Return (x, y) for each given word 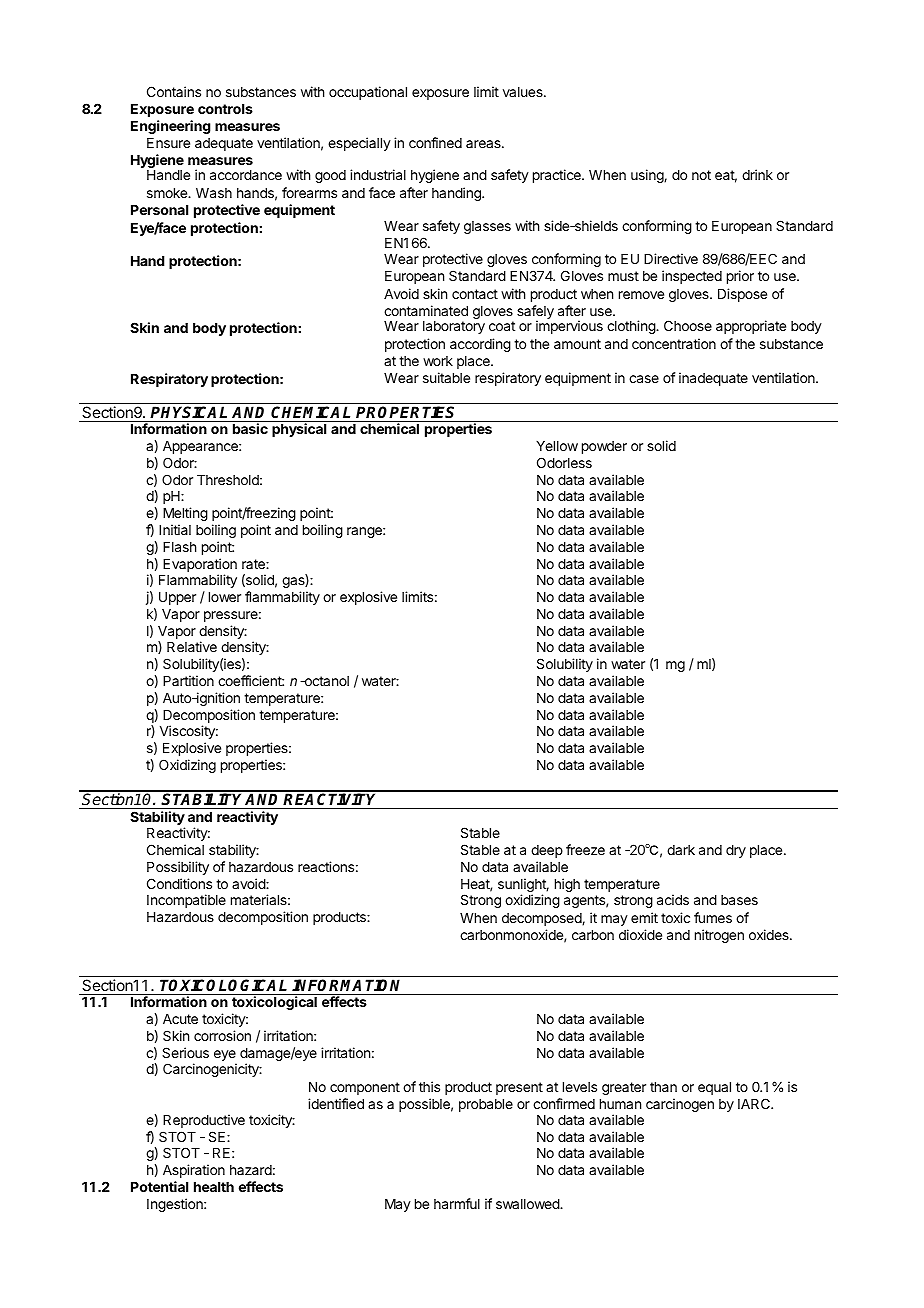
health (214, 1187)
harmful (457, 1203)
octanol (325, 681)
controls (225, 109)
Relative (192, 646)
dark (681, 850)
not (701, 175)
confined (435, 142)
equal (714, 1088)
